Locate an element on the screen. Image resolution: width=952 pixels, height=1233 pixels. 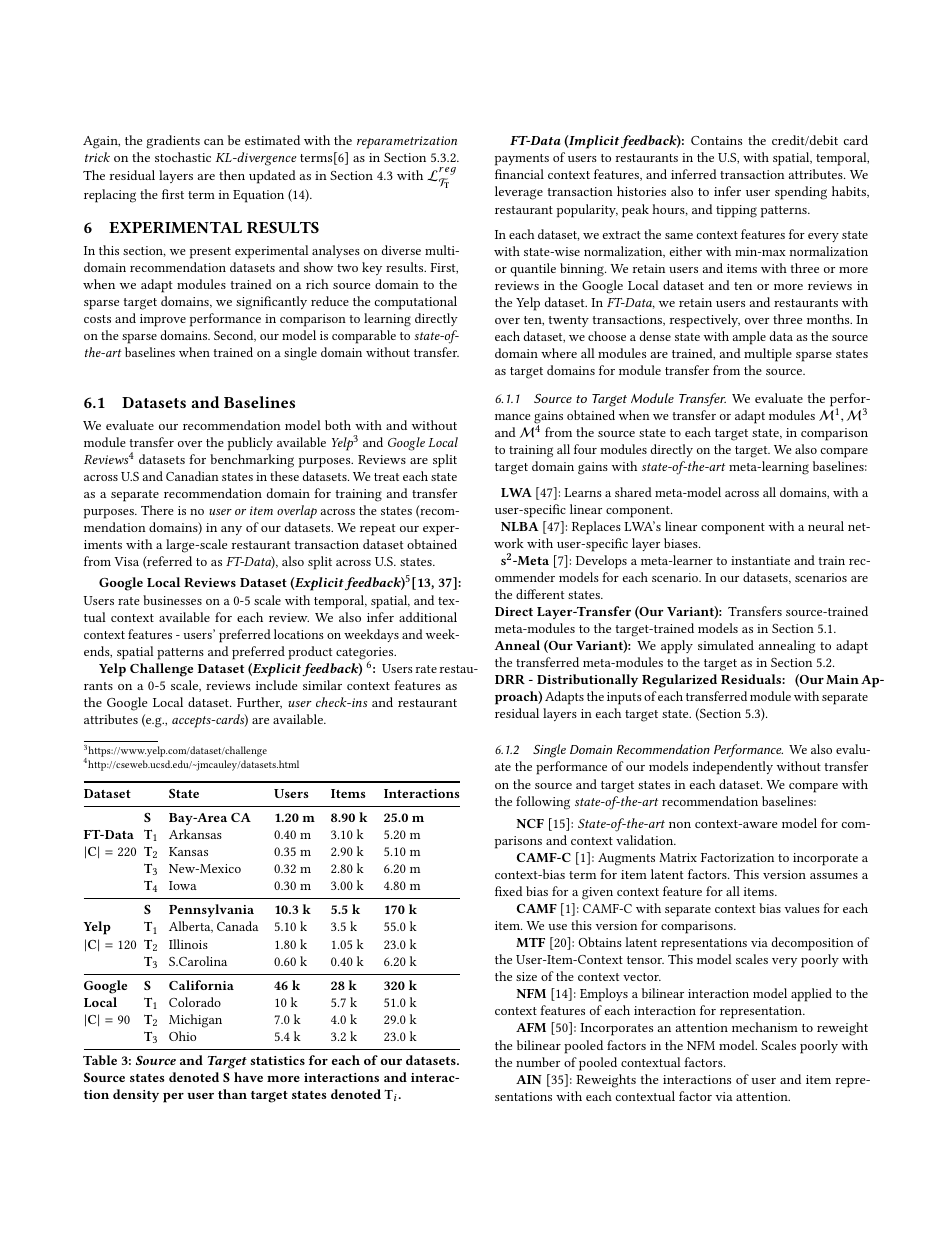
Second is located at coordinates (235, 336).
